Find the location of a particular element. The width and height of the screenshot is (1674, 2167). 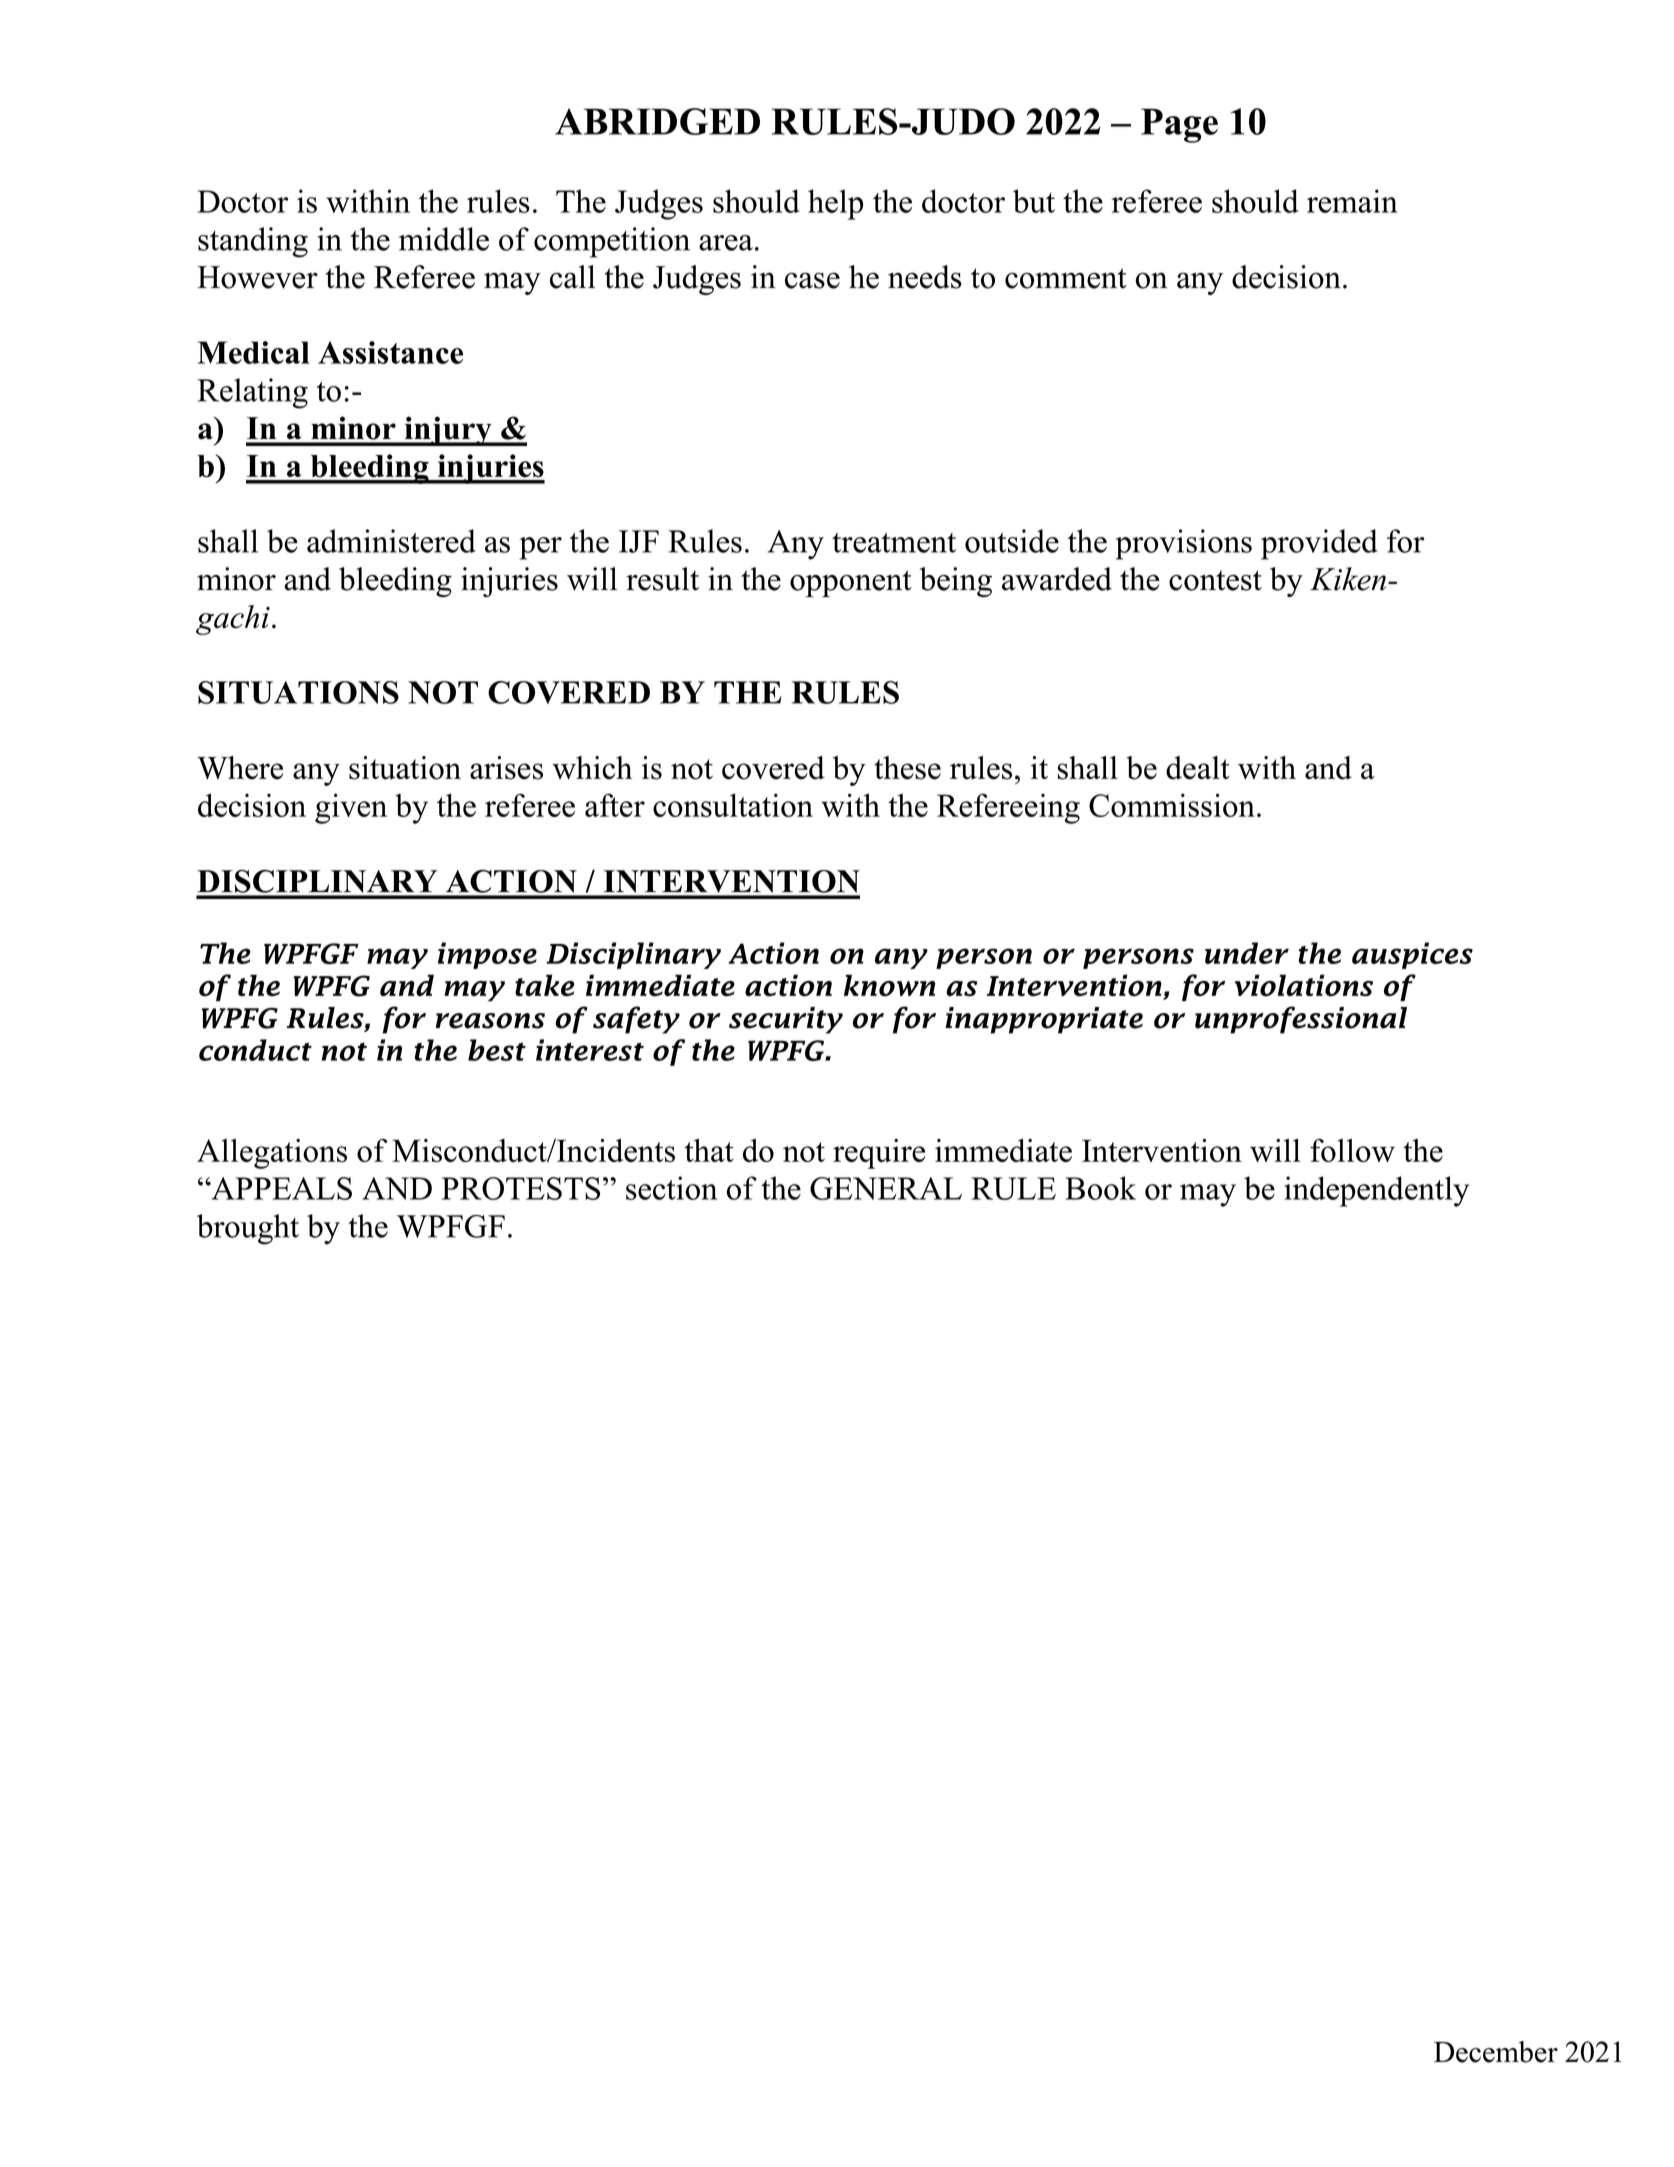

GENERAL is located at coordinates (886, 1188).
